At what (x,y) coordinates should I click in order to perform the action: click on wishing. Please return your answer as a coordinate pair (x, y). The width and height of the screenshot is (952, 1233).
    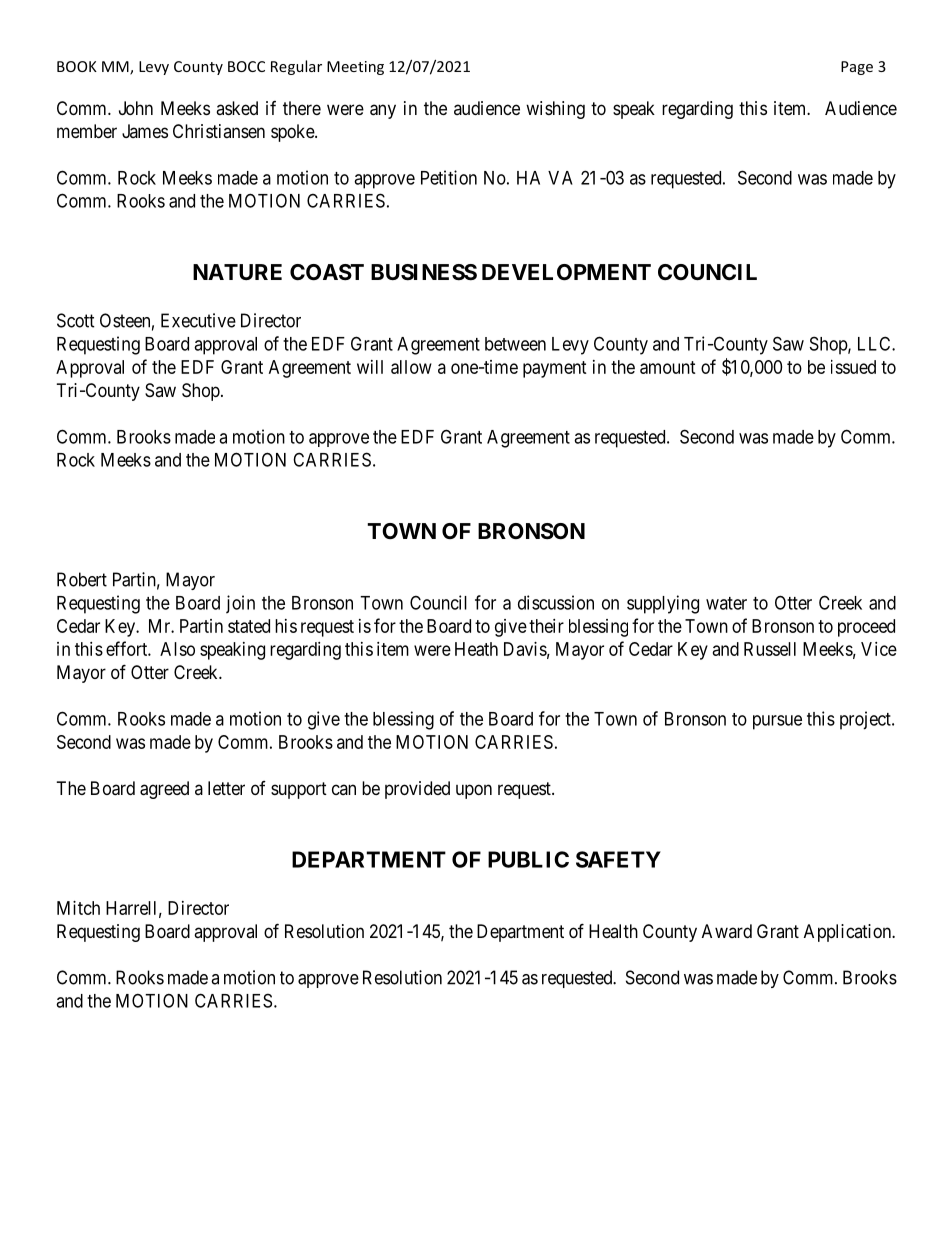
    Looking at the image, I should click on (555, 110).
